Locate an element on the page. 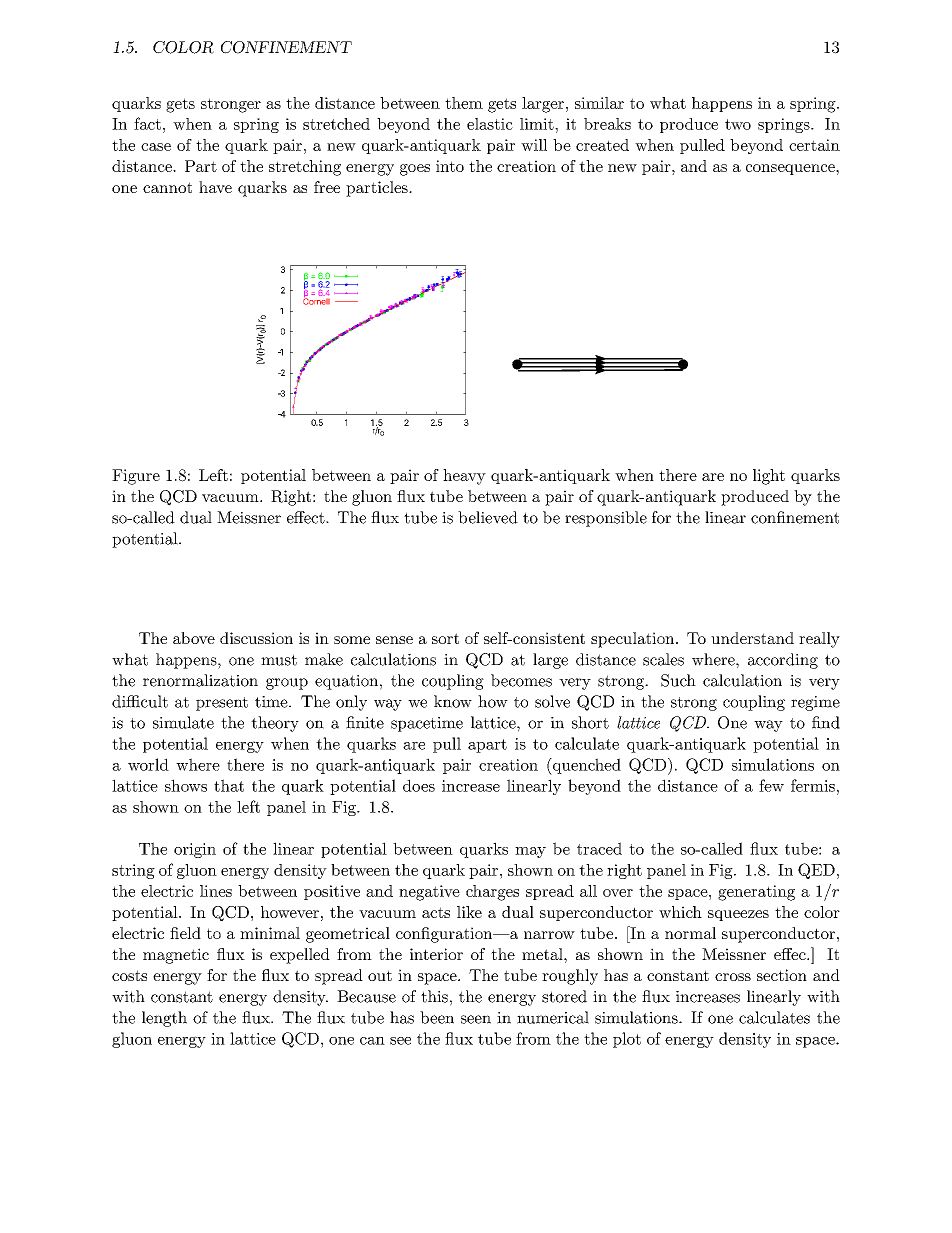 The image size is (952, 1233). light is located at coordinates (769, 477).
